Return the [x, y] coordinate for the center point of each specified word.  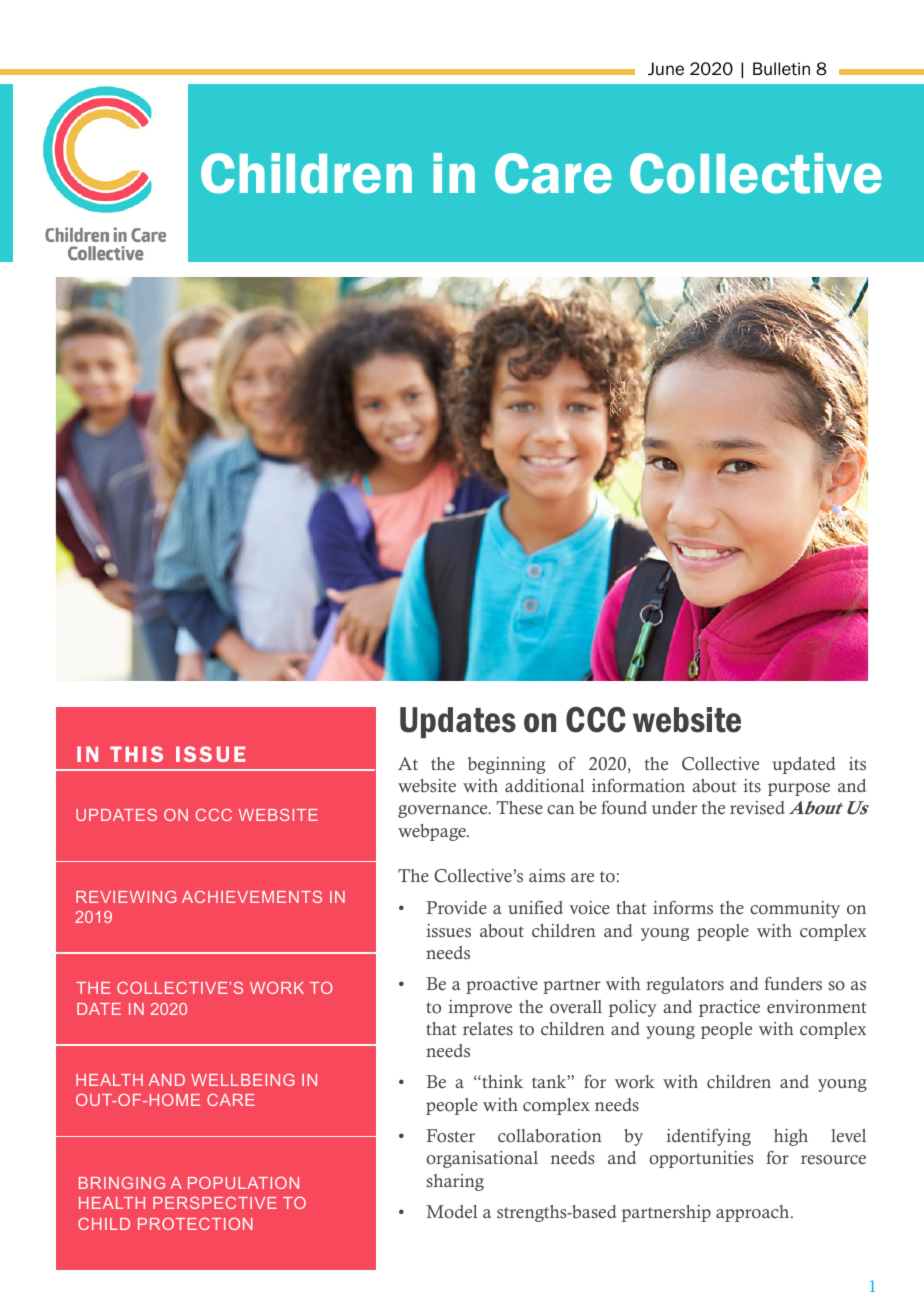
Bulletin [781, 69]
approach [754, 1213]
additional [545, 786]
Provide [456, 908]
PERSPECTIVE [215, 1203]
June [666, 69]
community [795, 909]
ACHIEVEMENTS [252, 897]
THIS [136, 754]
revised [757, 808]
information [638, 786]
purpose [799, 789]
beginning [506, 765]
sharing [455, 1182]
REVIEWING [126, 897]
